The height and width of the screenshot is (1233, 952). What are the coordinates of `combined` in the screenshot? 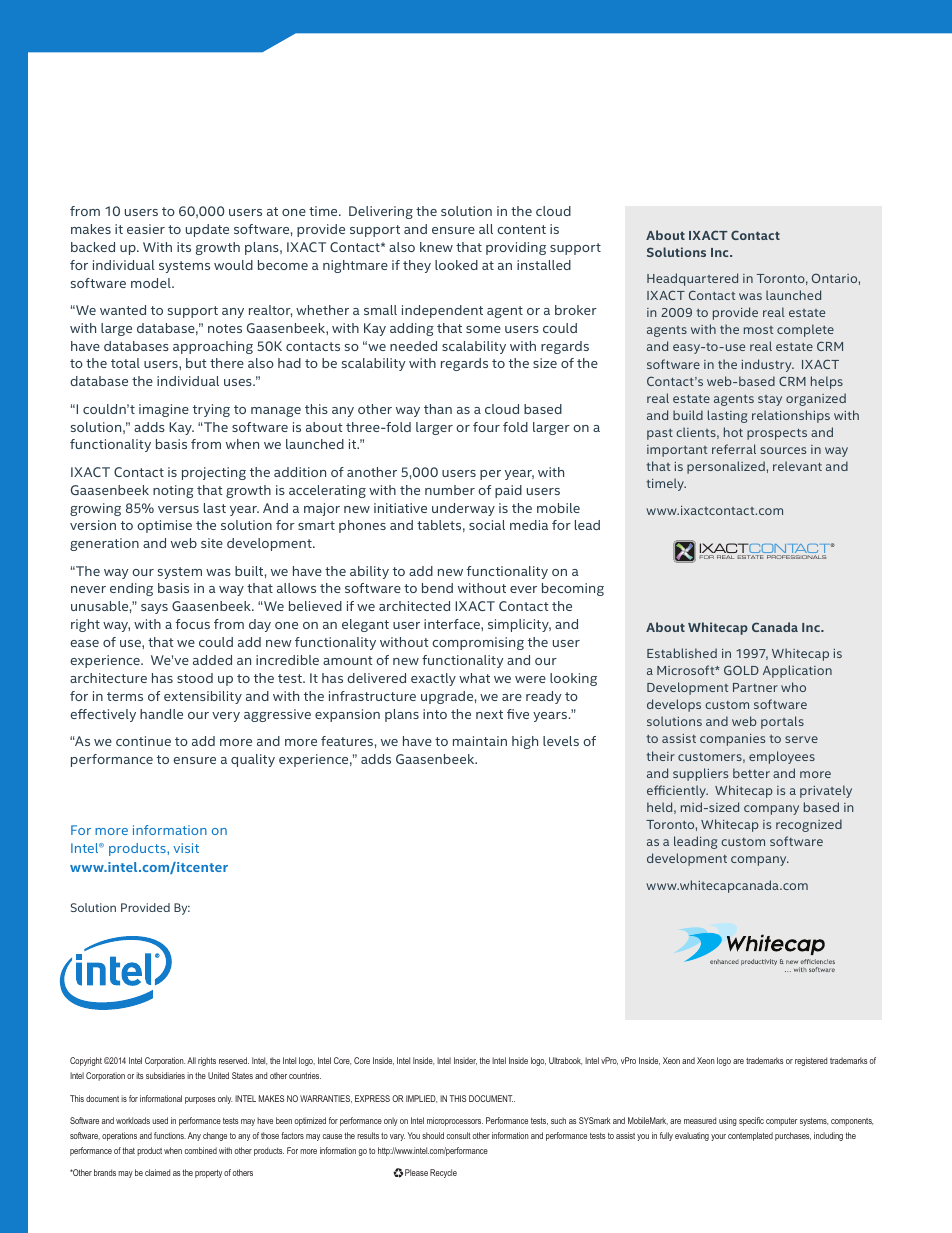 It's located at (201, 1150).
